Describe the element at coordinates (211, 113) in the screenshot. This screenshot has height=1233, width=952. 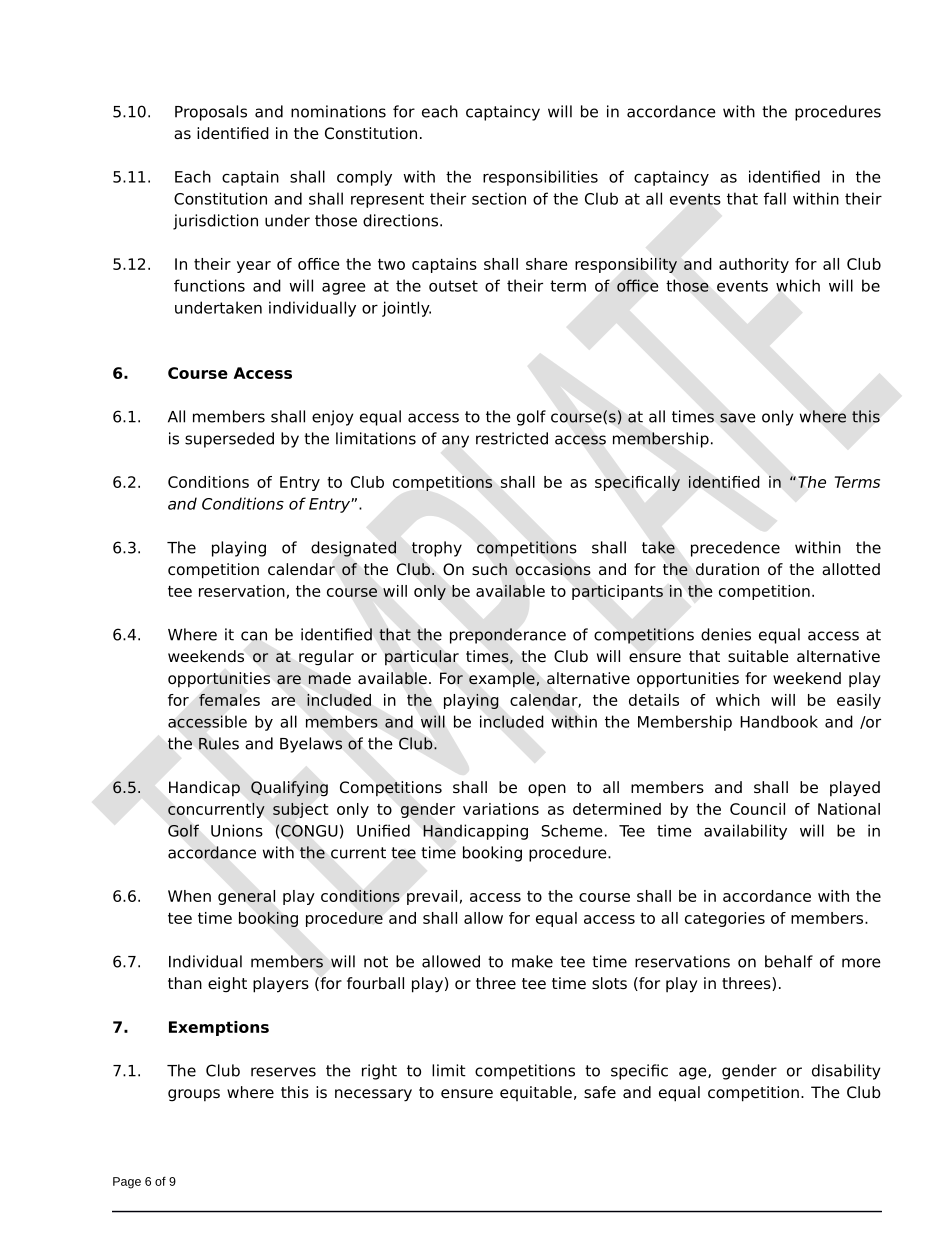
I see `Proposals` at that location.
